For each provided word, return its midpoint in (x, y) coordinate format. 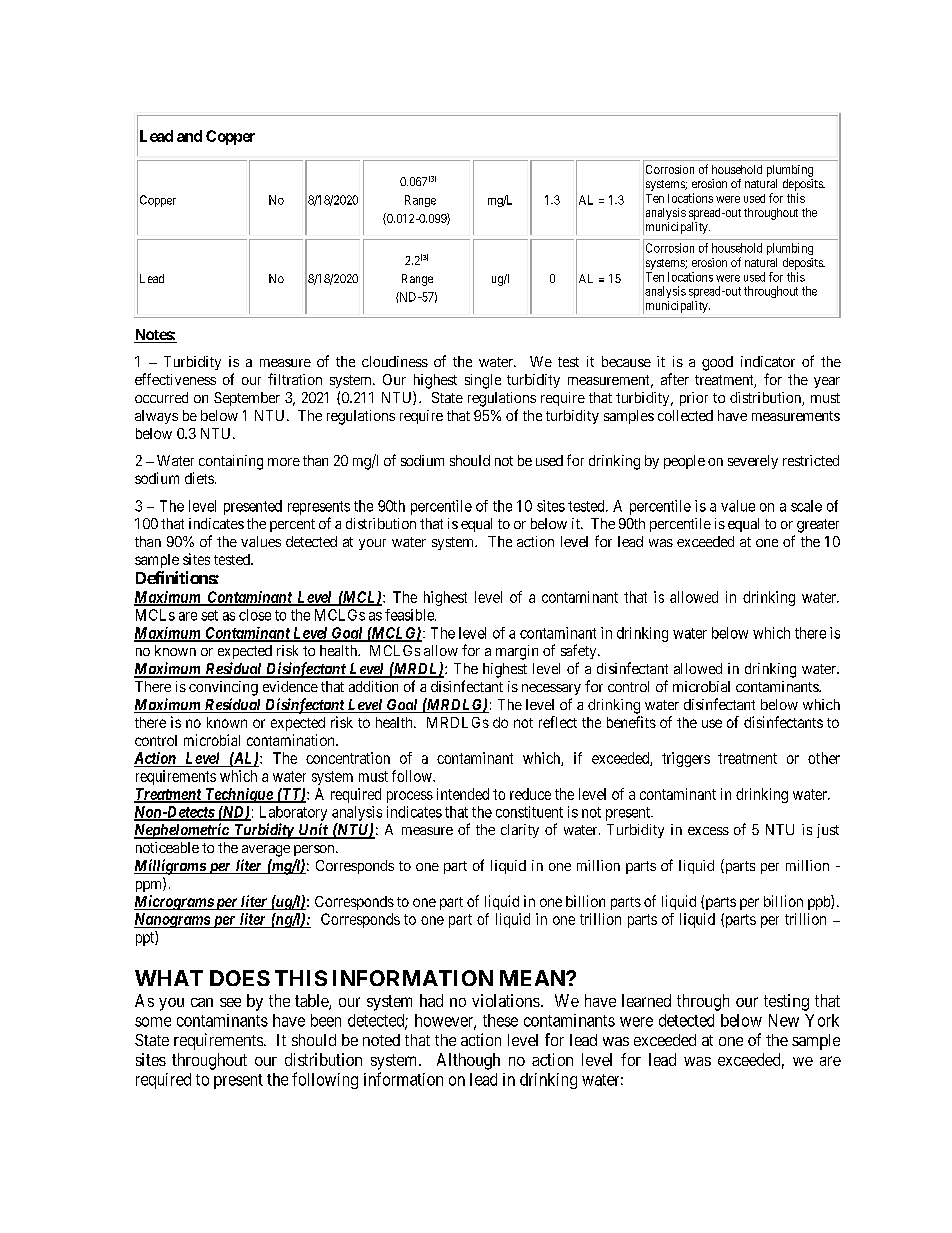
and (189, 136)
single (483, 381)
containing (231, 462)
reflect (558, 722)
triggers (686, 759)
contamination (292, 740)
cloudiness (395, 361)
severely (753, 462)
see (230, 1002)
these (500, 1020)
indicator (768, 361)
